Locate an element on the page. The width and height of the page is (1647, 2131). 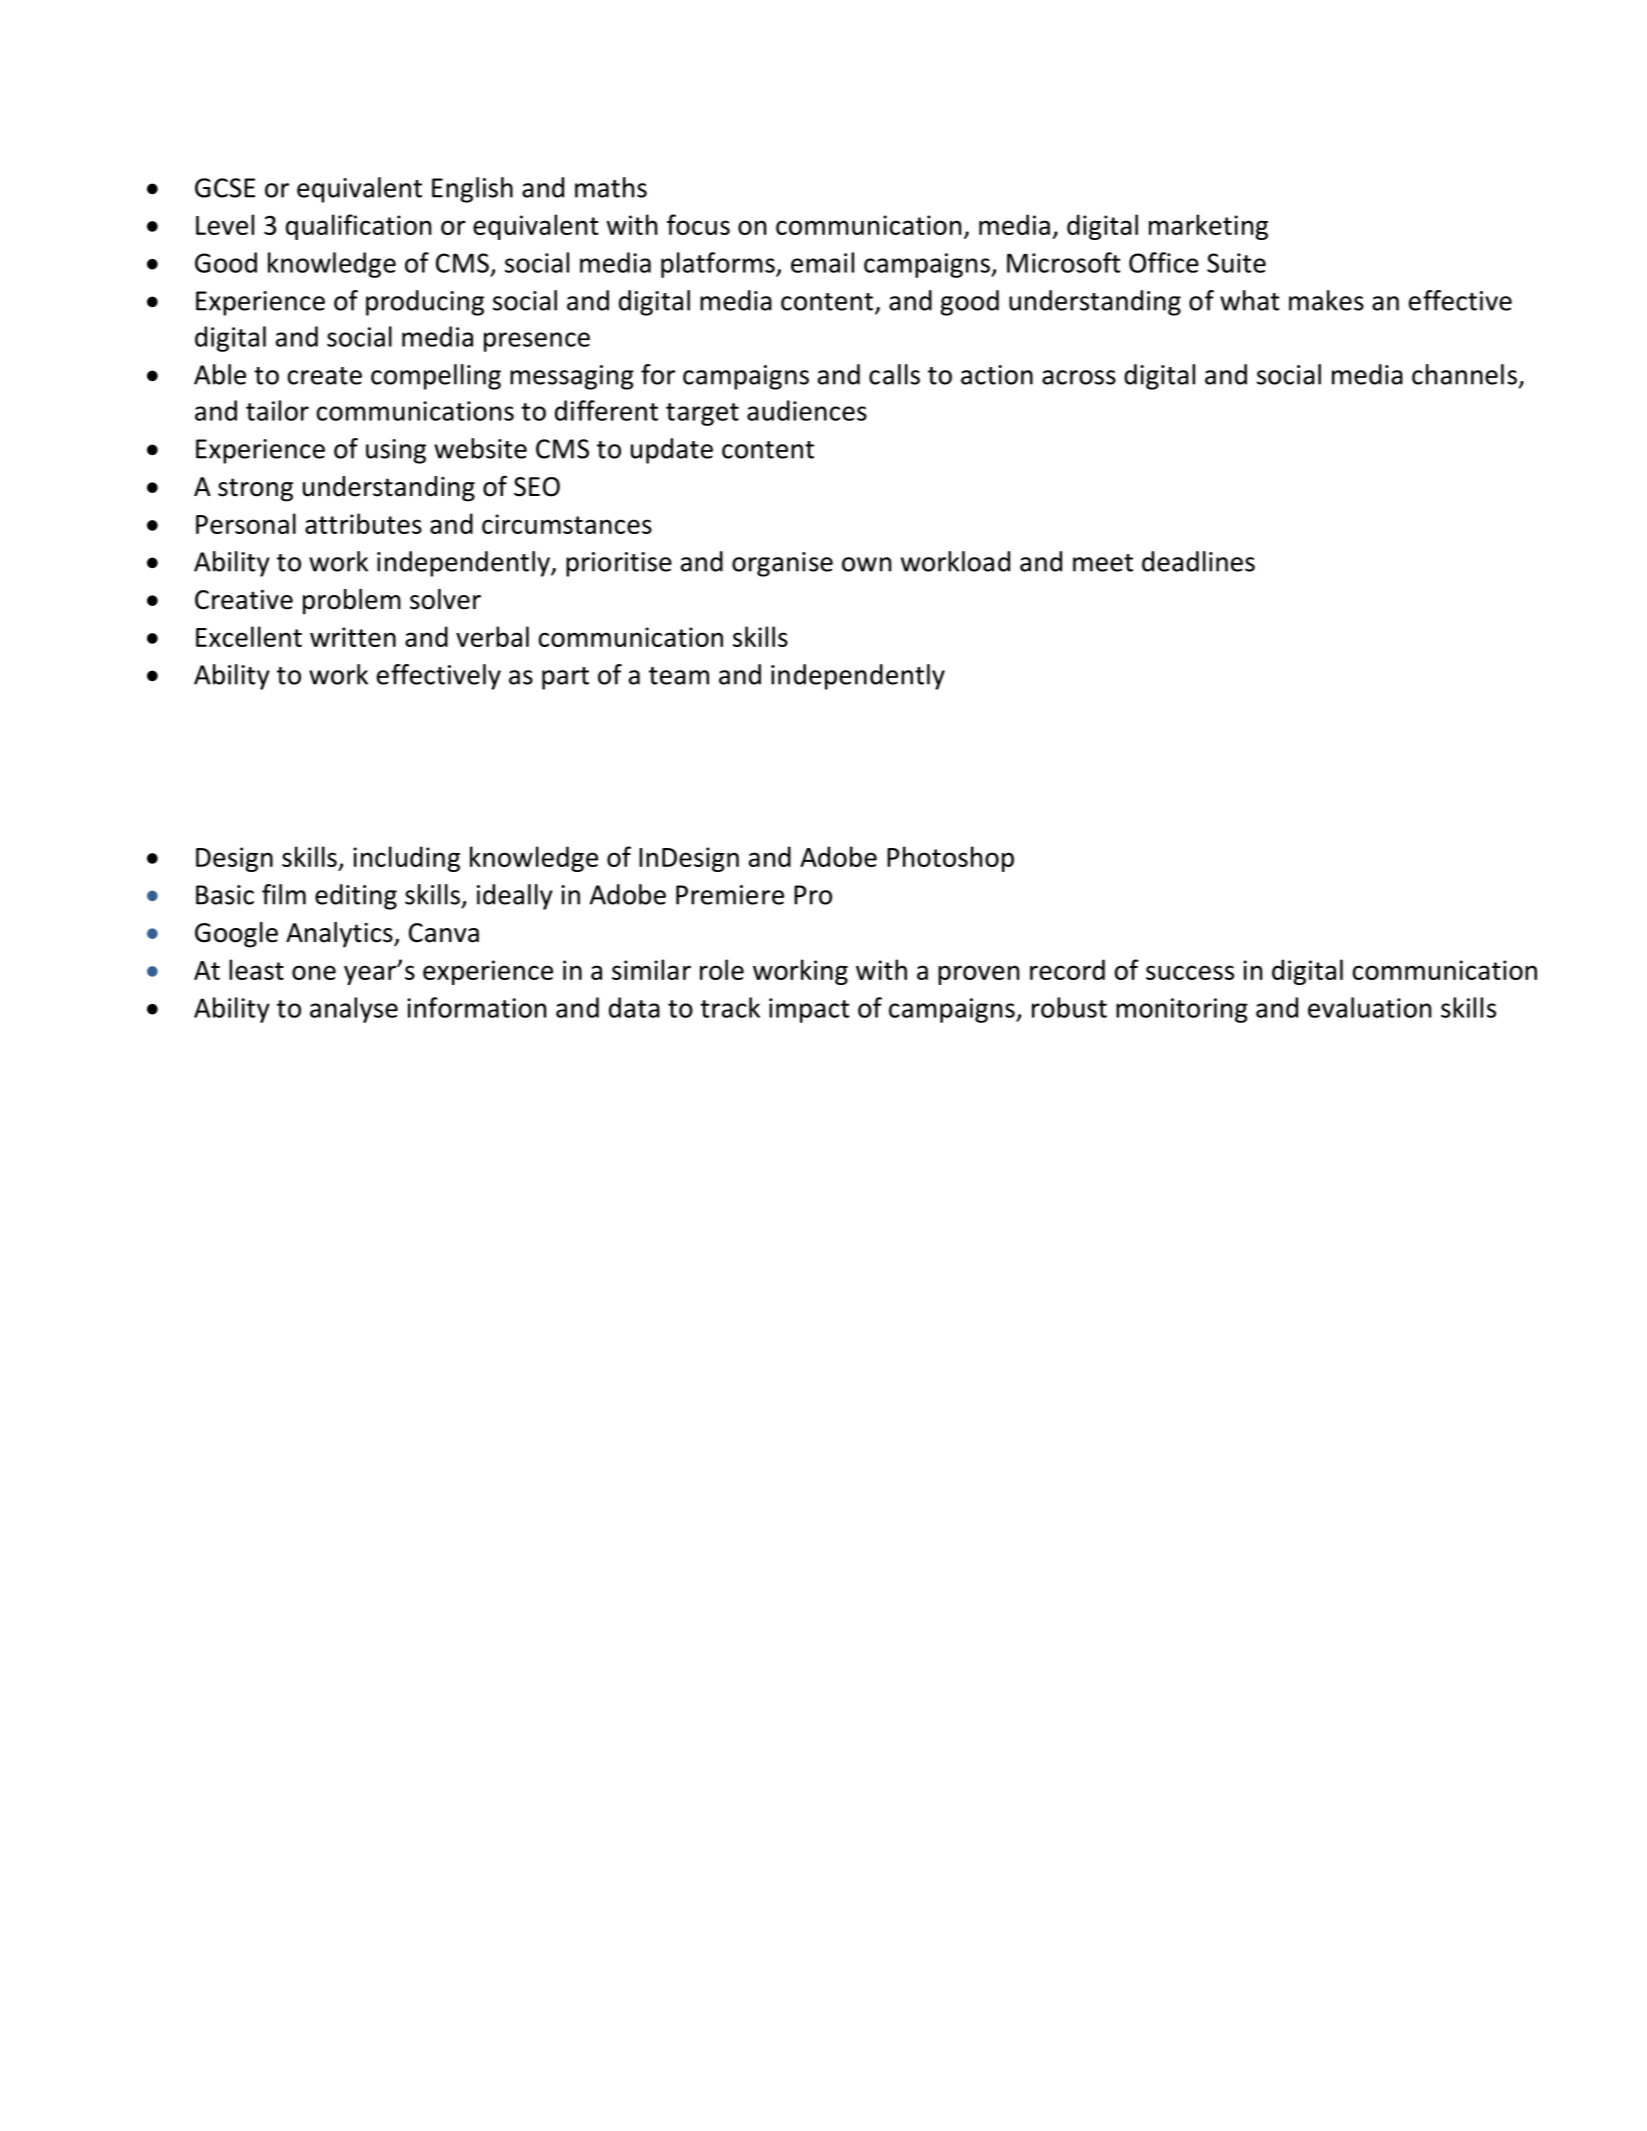
qualification is located at coordinates (358, 227).
